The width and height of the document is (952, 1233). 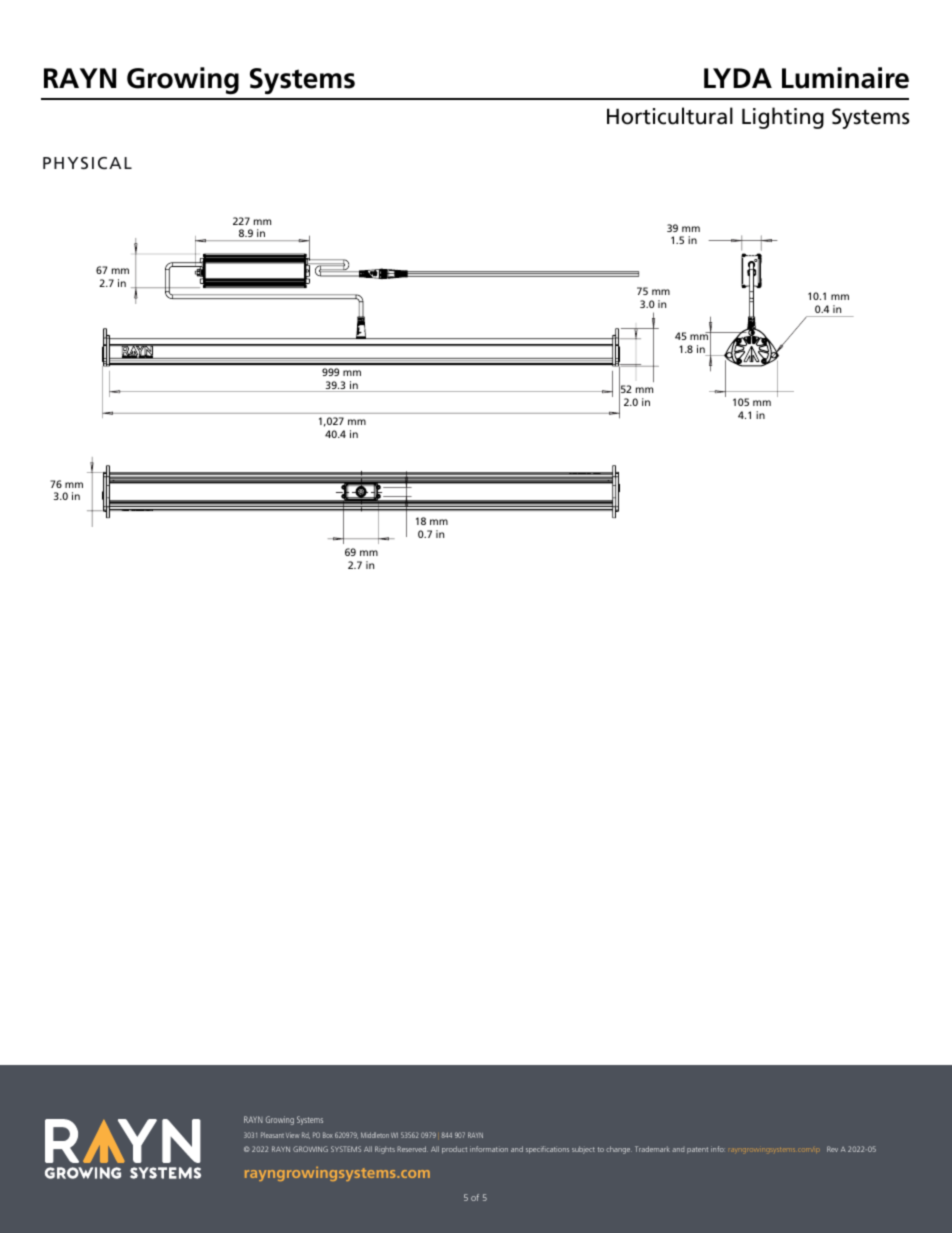 I want to click on Horticultural, so click(x=670, y=116).
